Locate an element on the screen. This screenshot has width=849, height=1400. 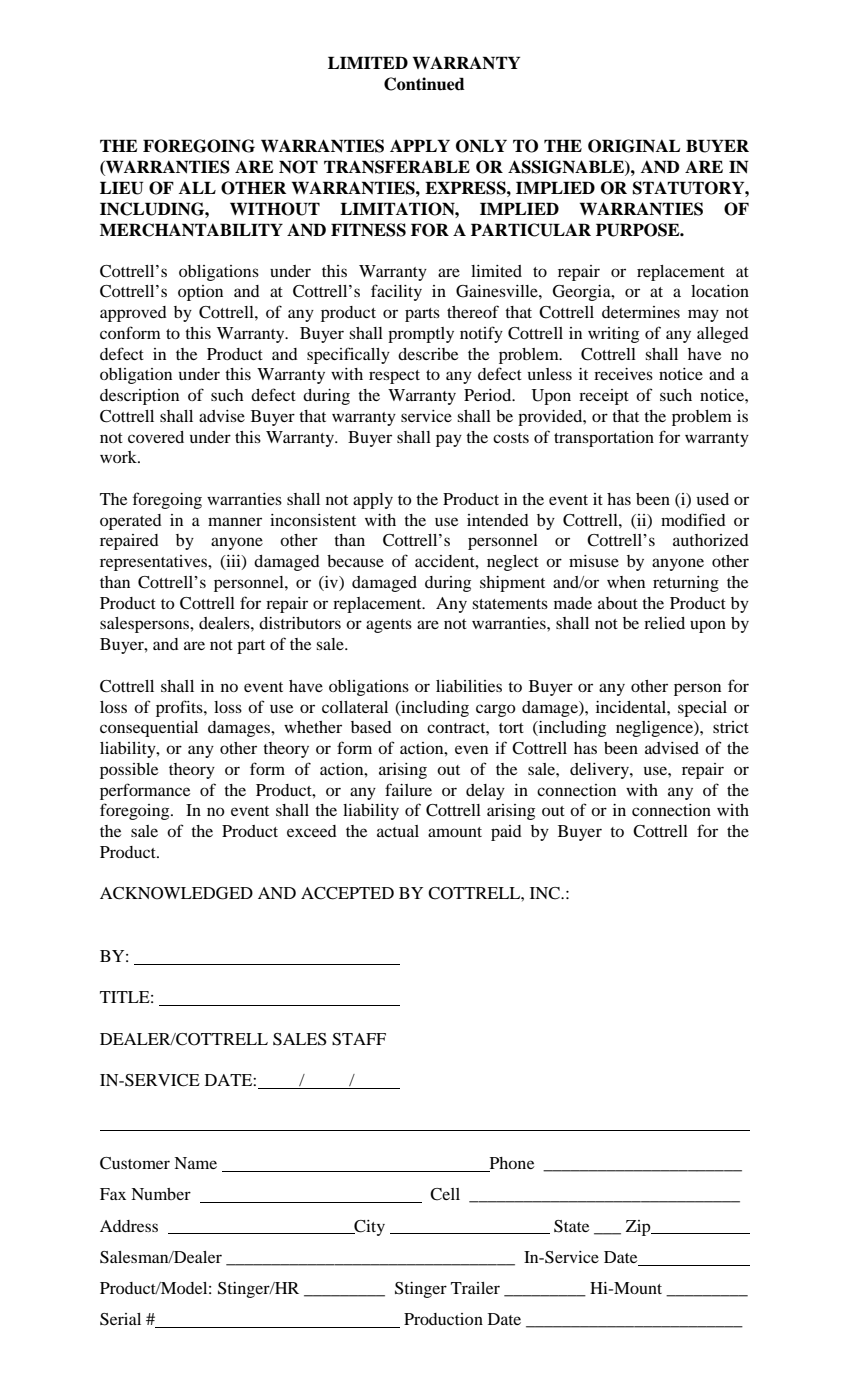
ORIGINAL is located at coordinates (634, 146).
